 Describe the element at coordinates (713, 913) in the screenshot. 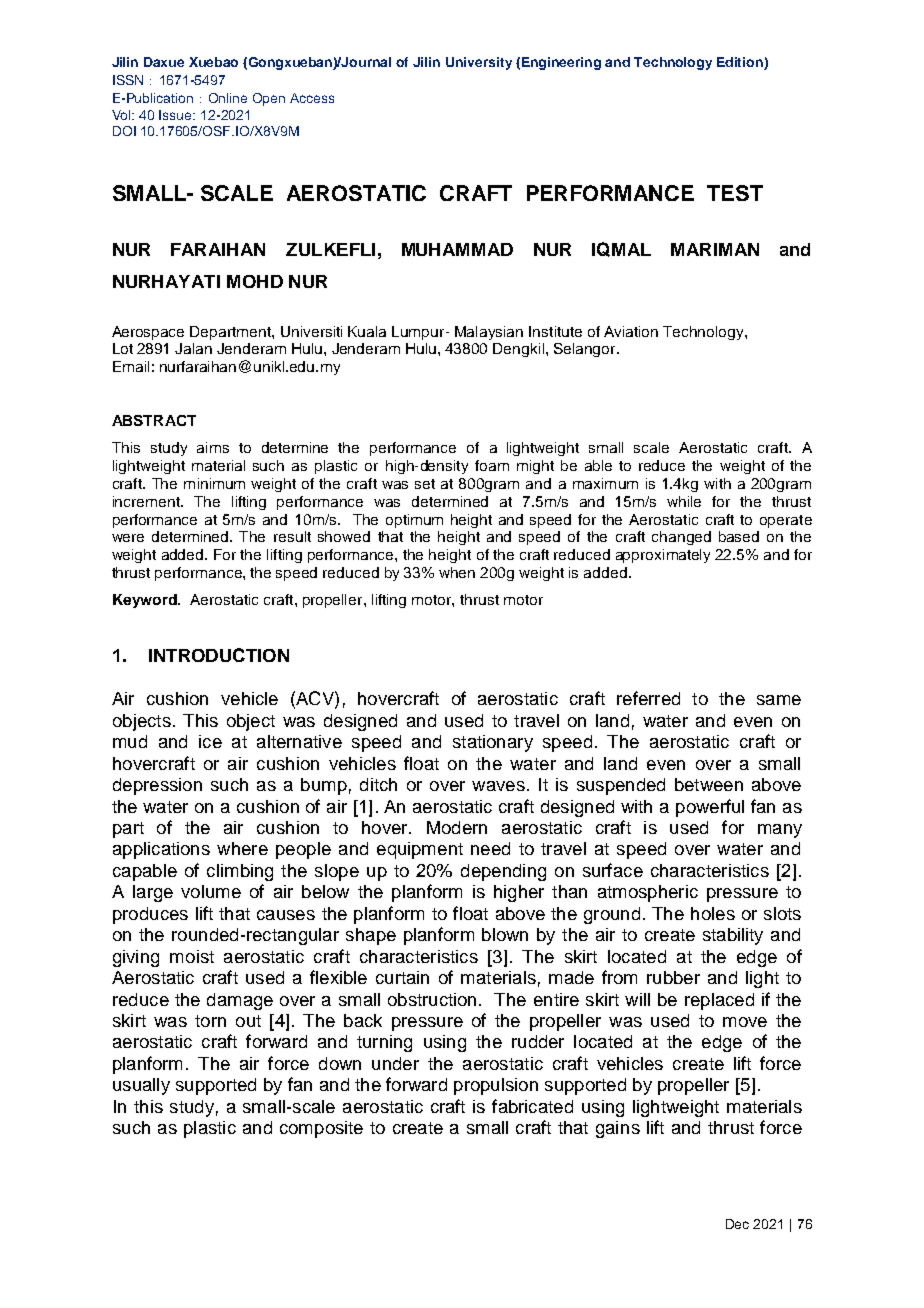

I see `holes` at that location.
